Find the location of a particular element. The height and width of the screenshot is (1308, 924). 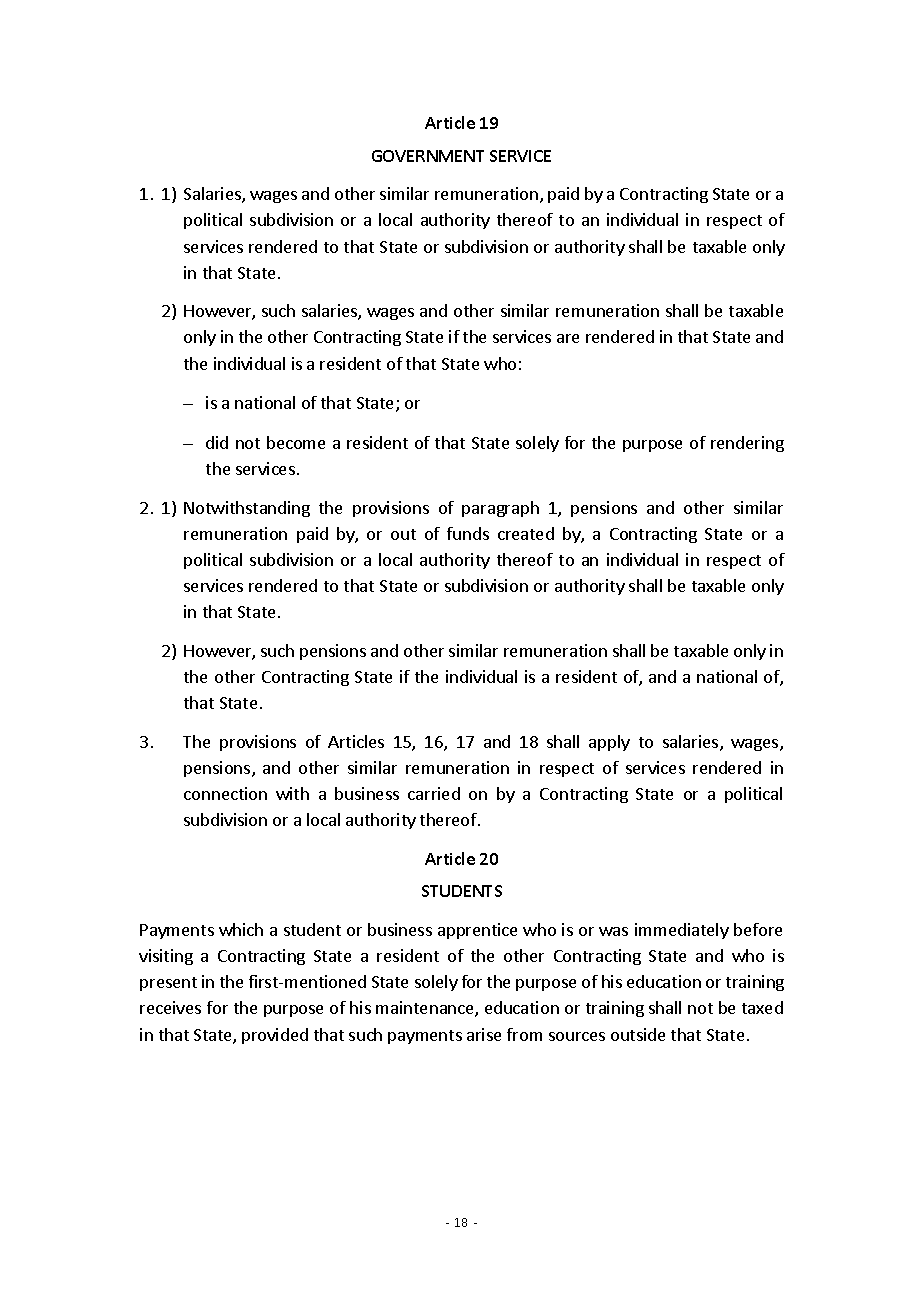

funds is located at coordinates (468, 533).
